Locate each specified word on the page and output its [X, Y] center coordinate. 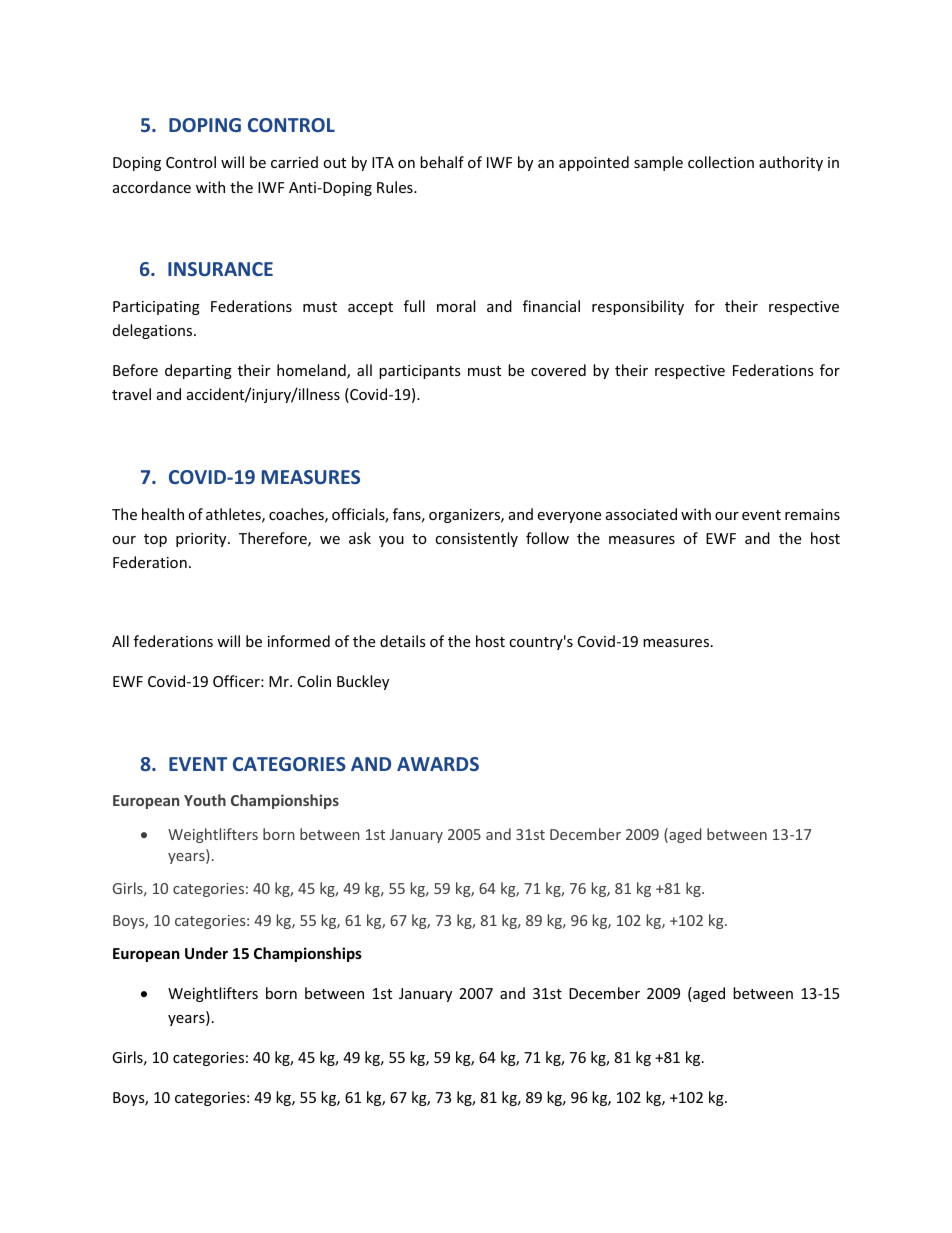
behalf [442, 162]
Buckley [363, 682]
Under [206, 953]
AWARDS [438, 764]
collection [721, 162]
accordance [152, 187]
